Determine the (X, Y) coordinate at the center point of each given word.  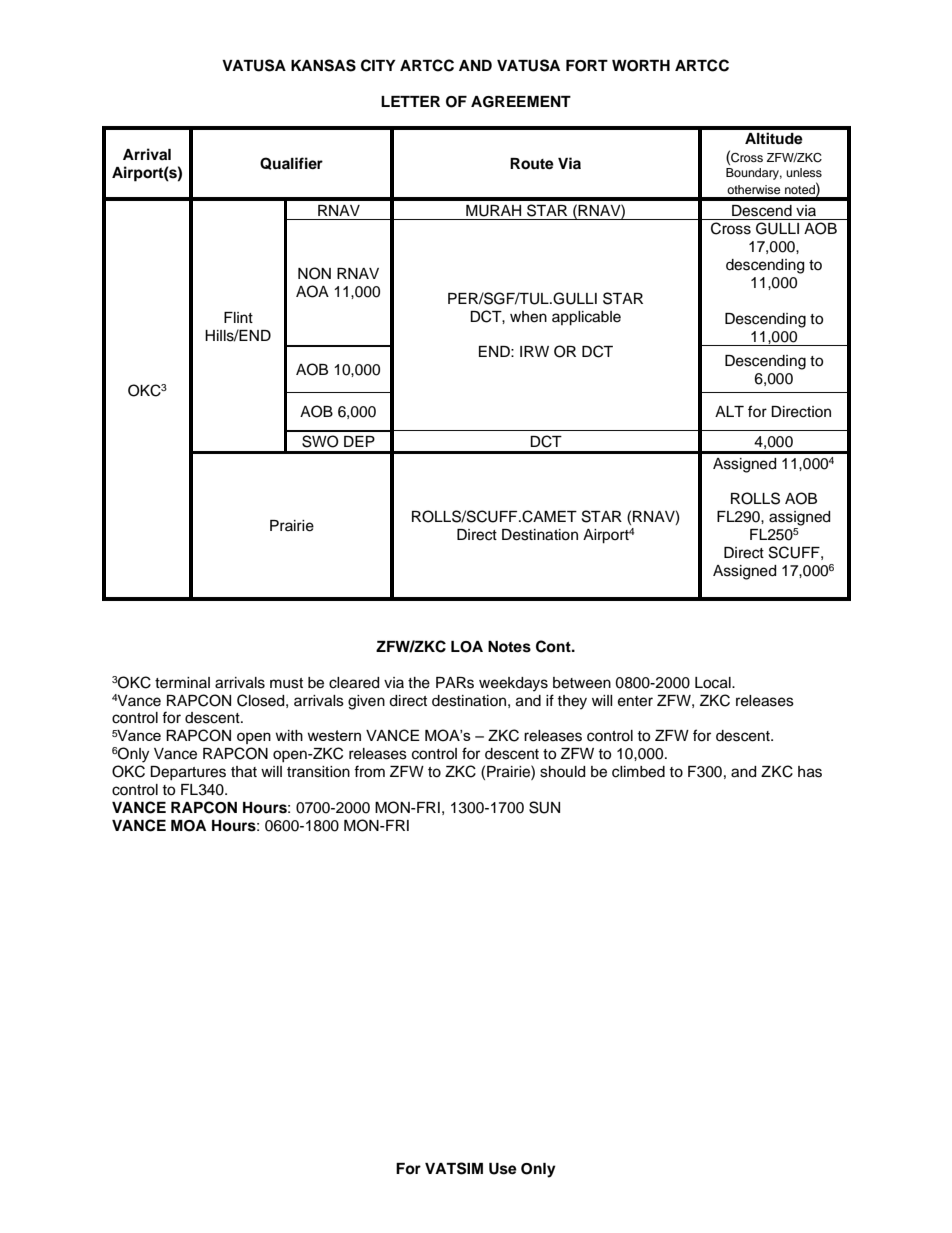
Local (714, 683)
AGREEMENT (521, 102)
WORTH (641, 66)
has (810, 772)
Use (503, 1169)
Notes (509, 647)
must (286, 683)
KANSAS (323, 65)
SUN (544, 807)
